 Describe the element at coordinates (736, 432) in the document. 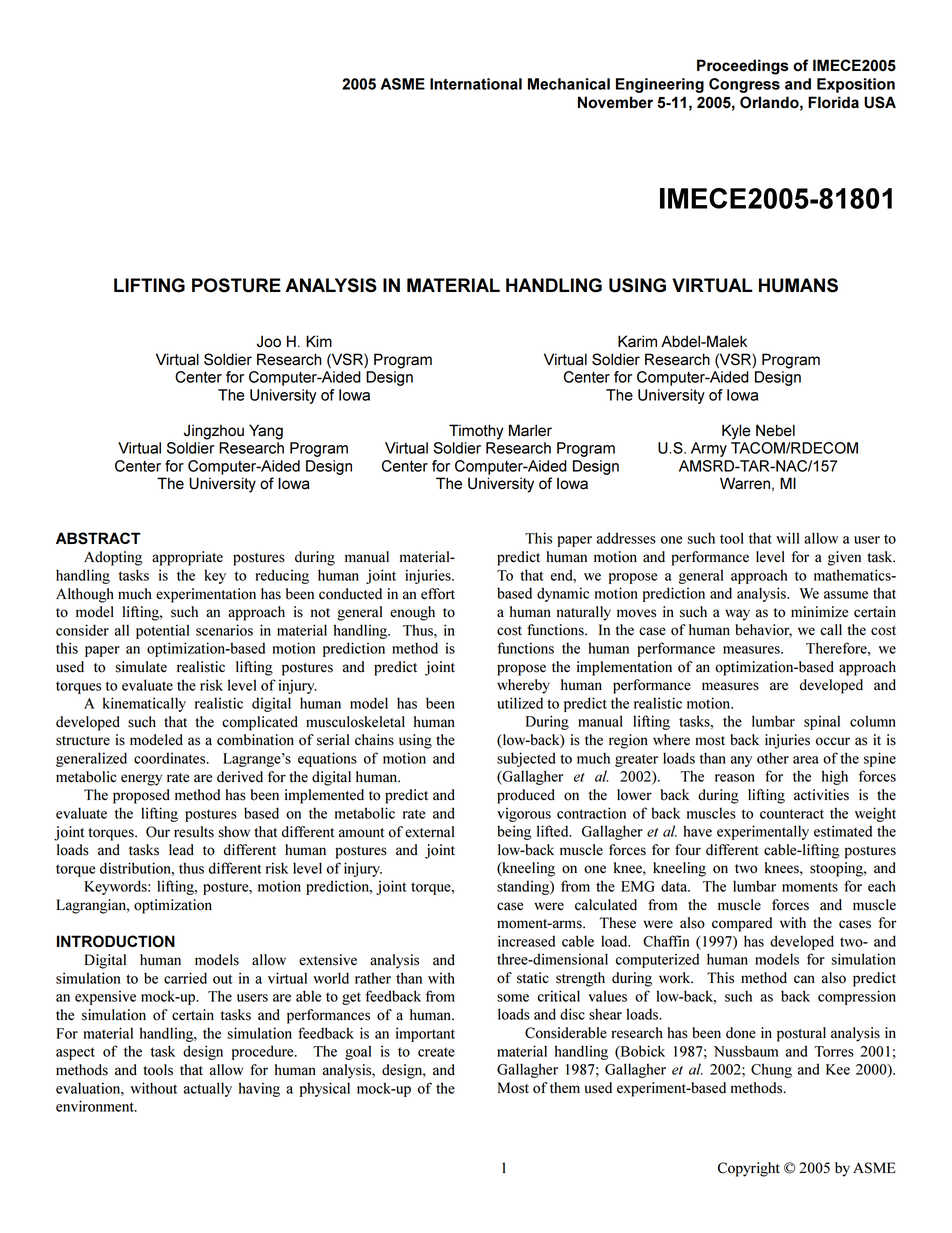

I see `Kyle` at that location.
